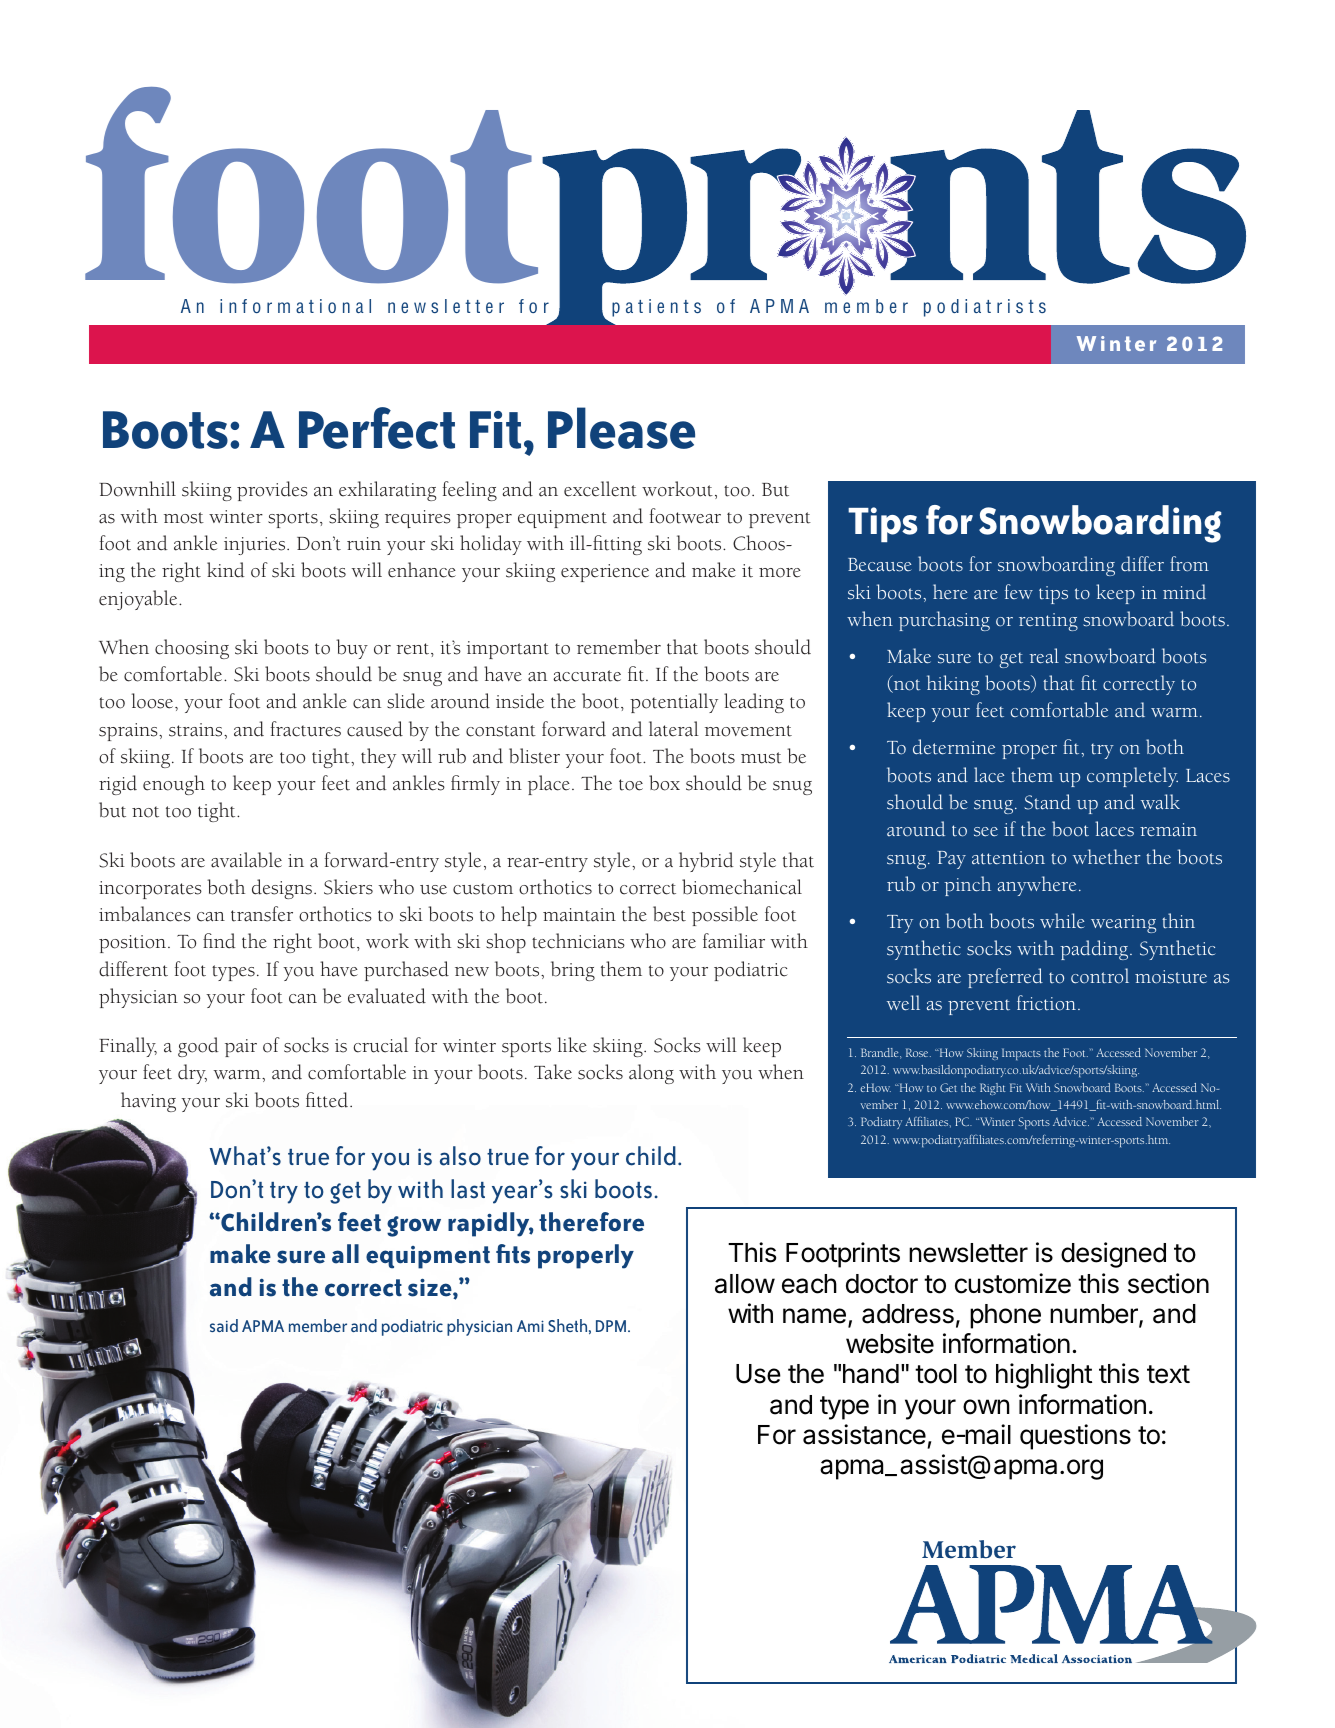  Describe the element at coordinates (656, 308) in the document. I see `patients` at that location.
